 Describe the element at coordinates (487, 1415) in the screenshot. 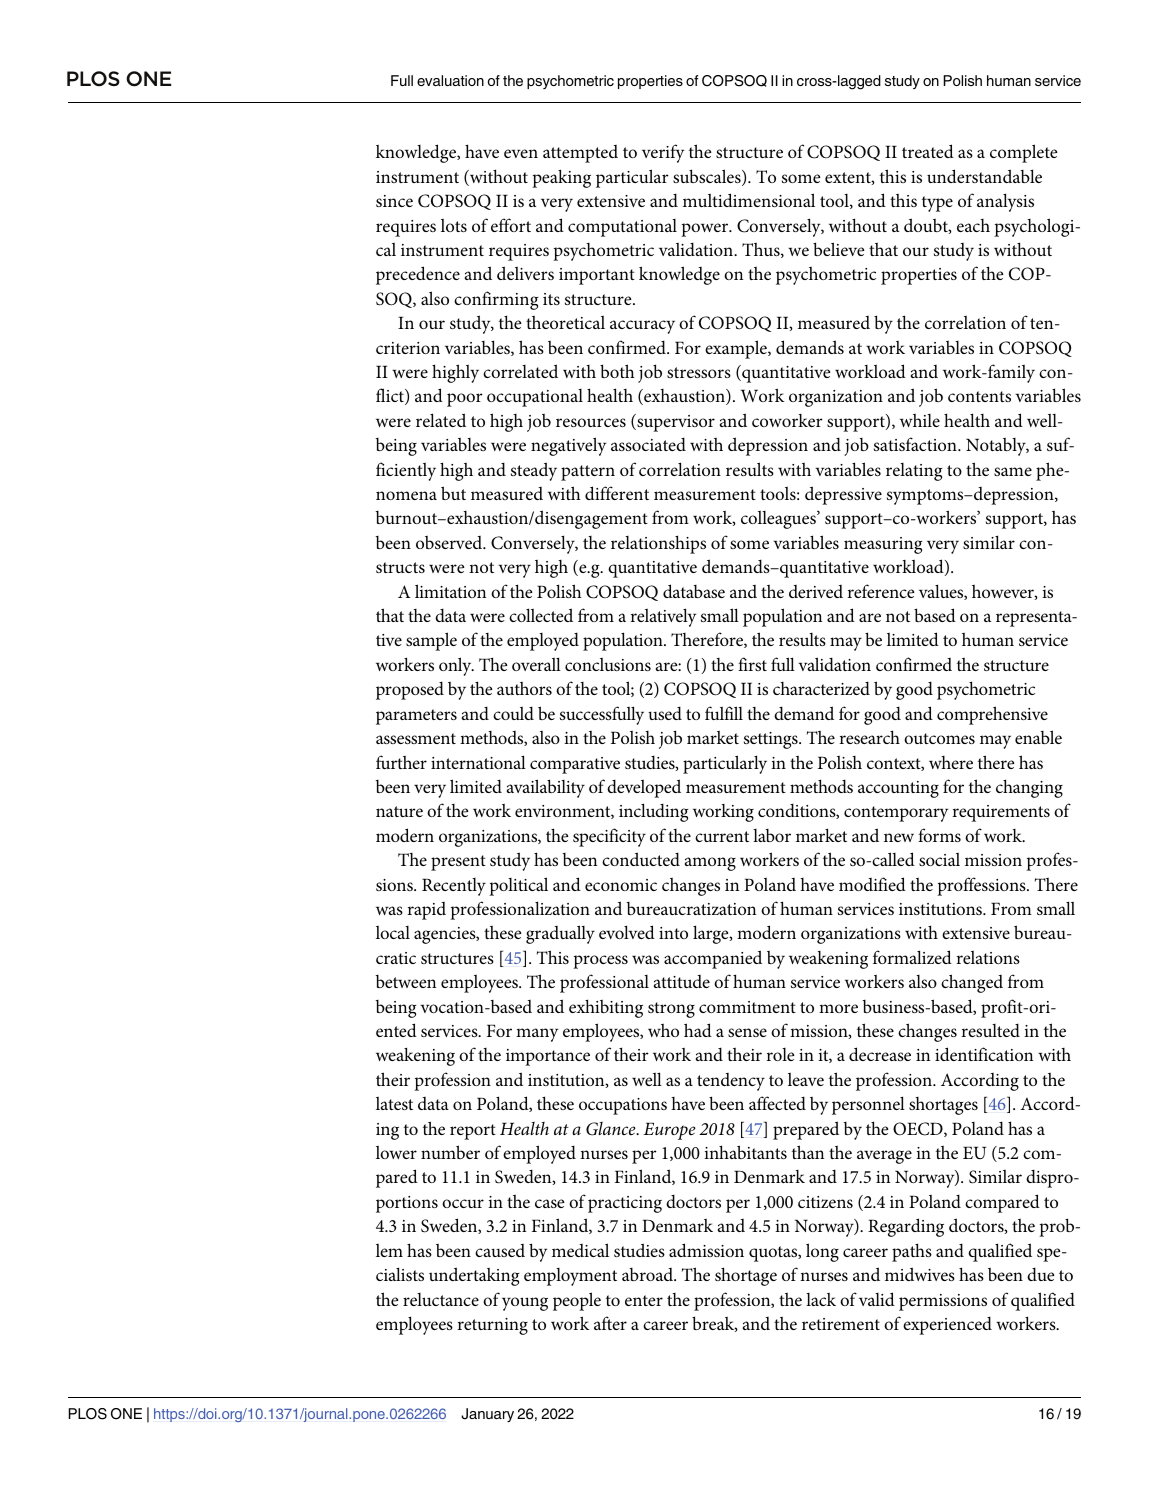

I see `January` at that location.
